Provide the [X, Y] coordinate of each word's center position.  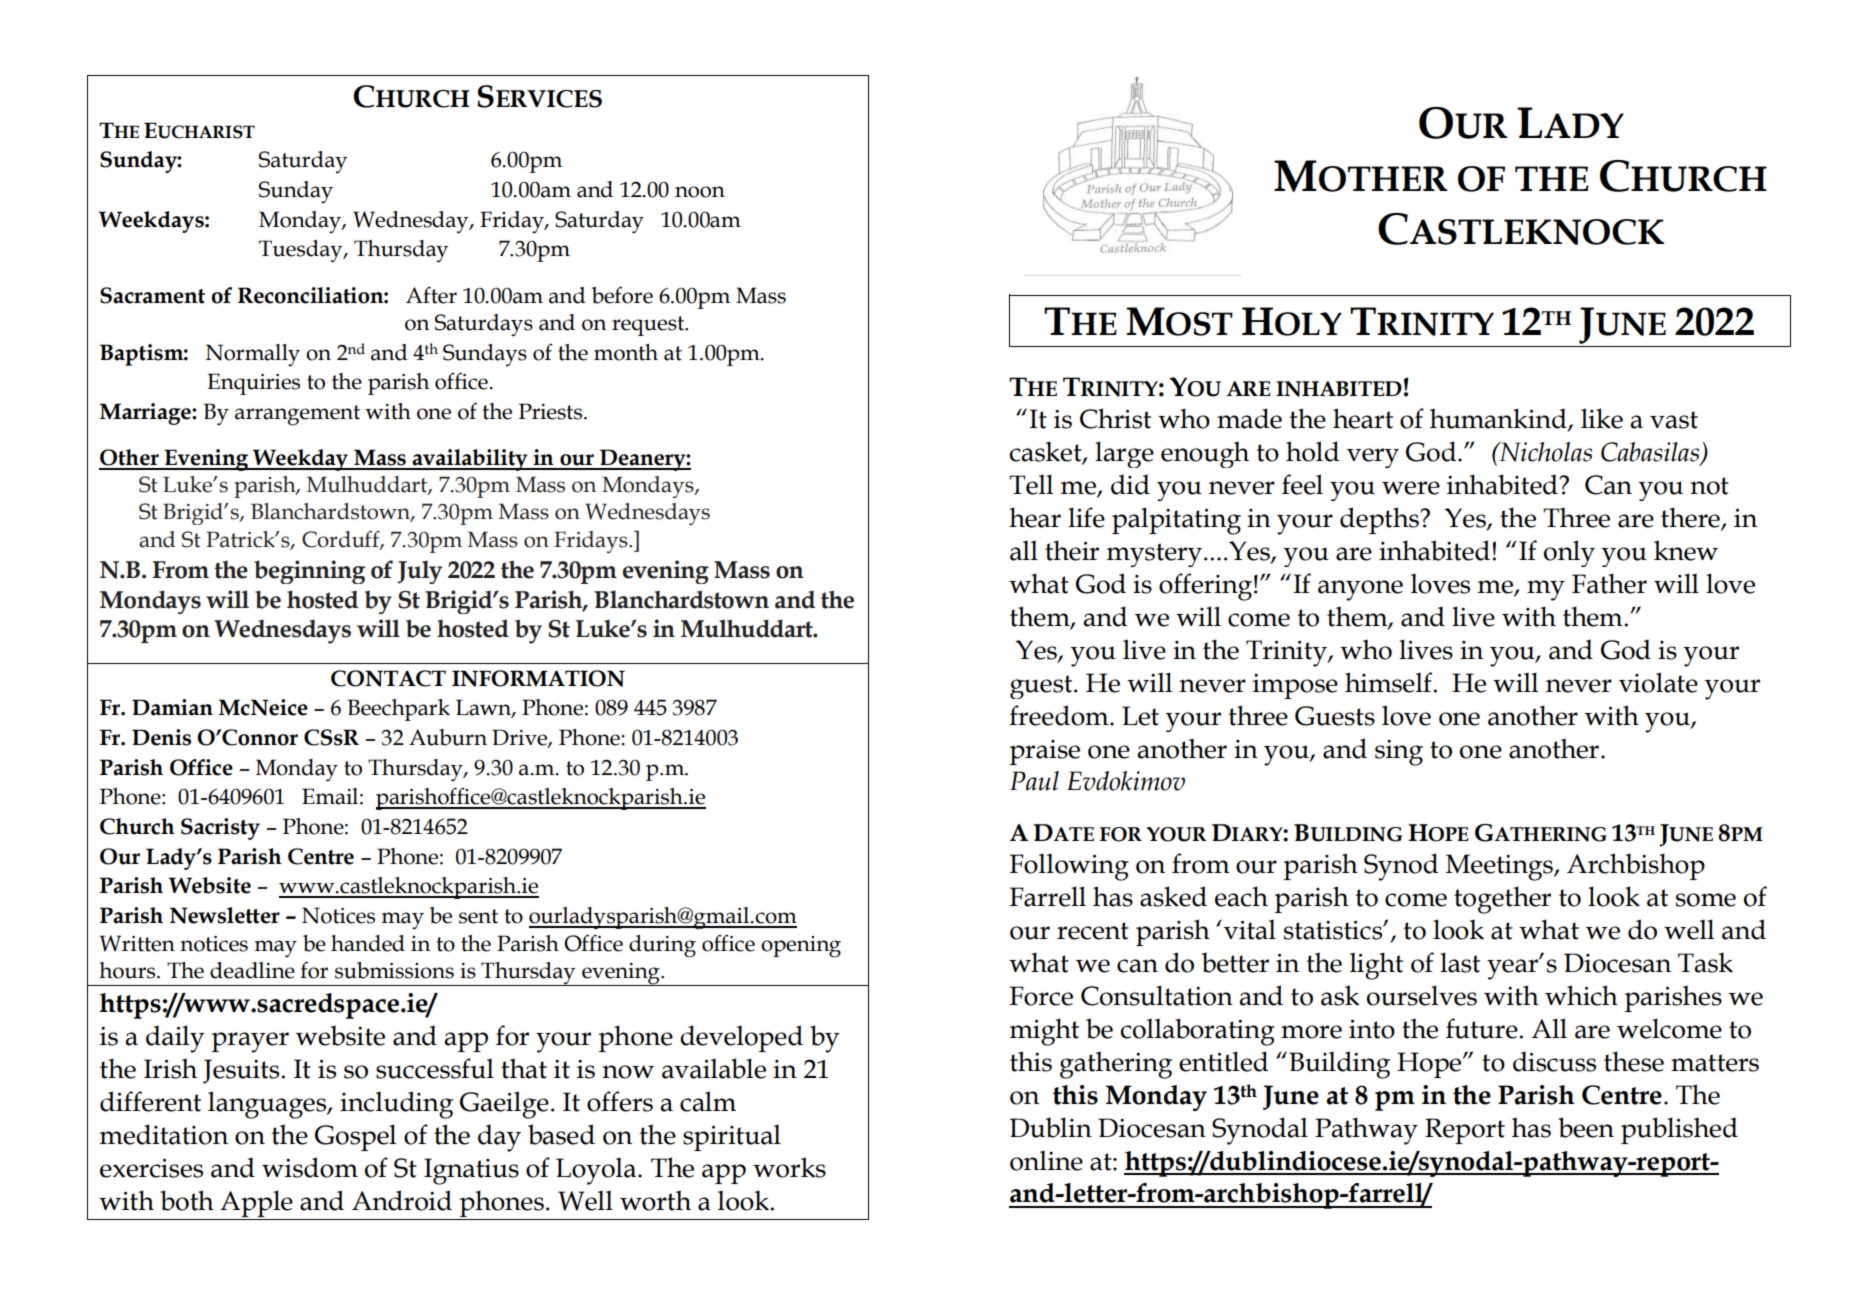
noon [700, 192]
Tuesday [302, 251]
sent [478, 916]
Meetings [1500, 867]
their [1072, 550]
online [1046, 1160]
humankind [1499, 419]
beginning [309, 572]
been [1586, 1127]
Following [1069, 867]
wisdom [310, 1167]
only [1569, 553]
